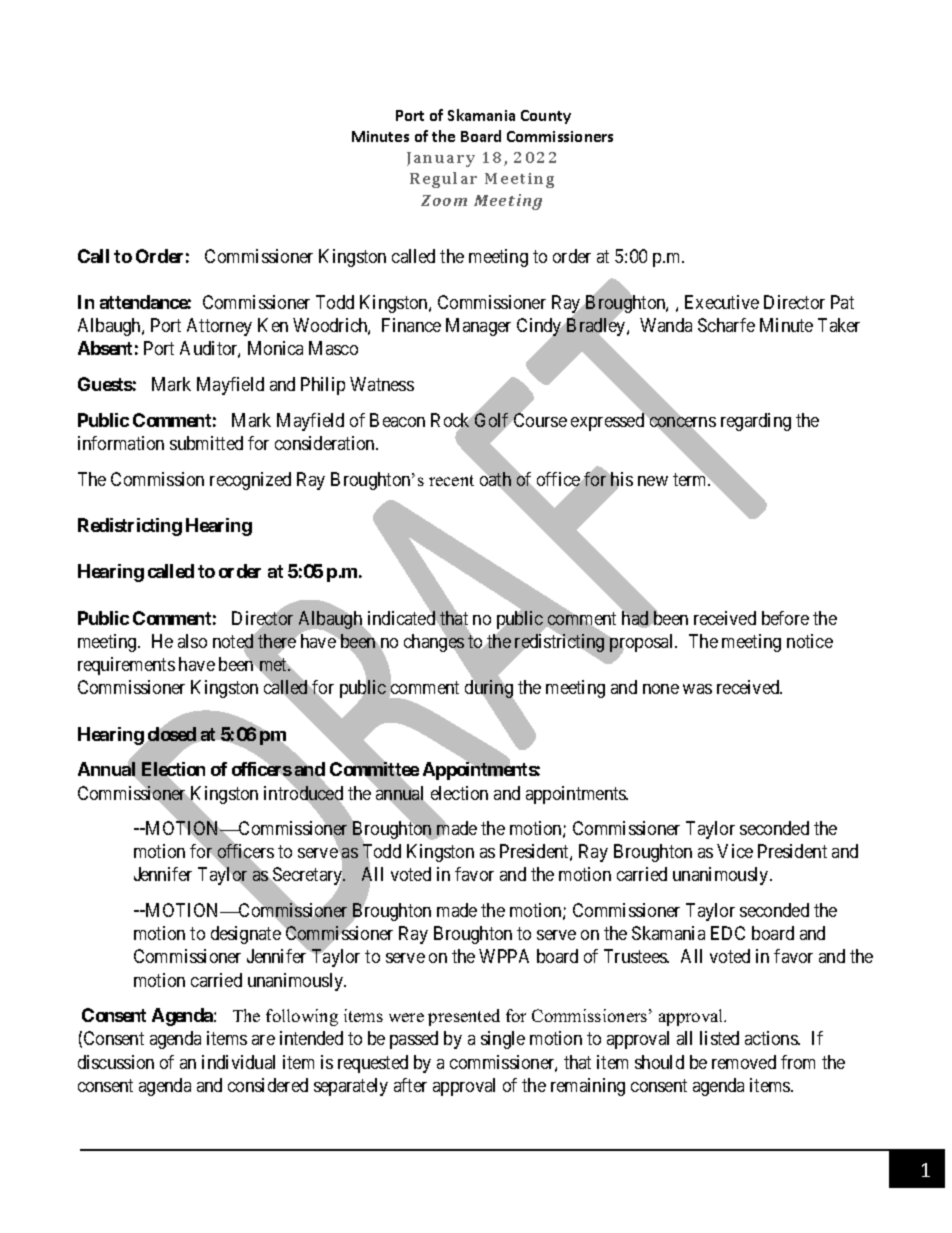  What do you see at coordinates (441, 159) in the page?
I see `January` at bounding box center [441, 159].
